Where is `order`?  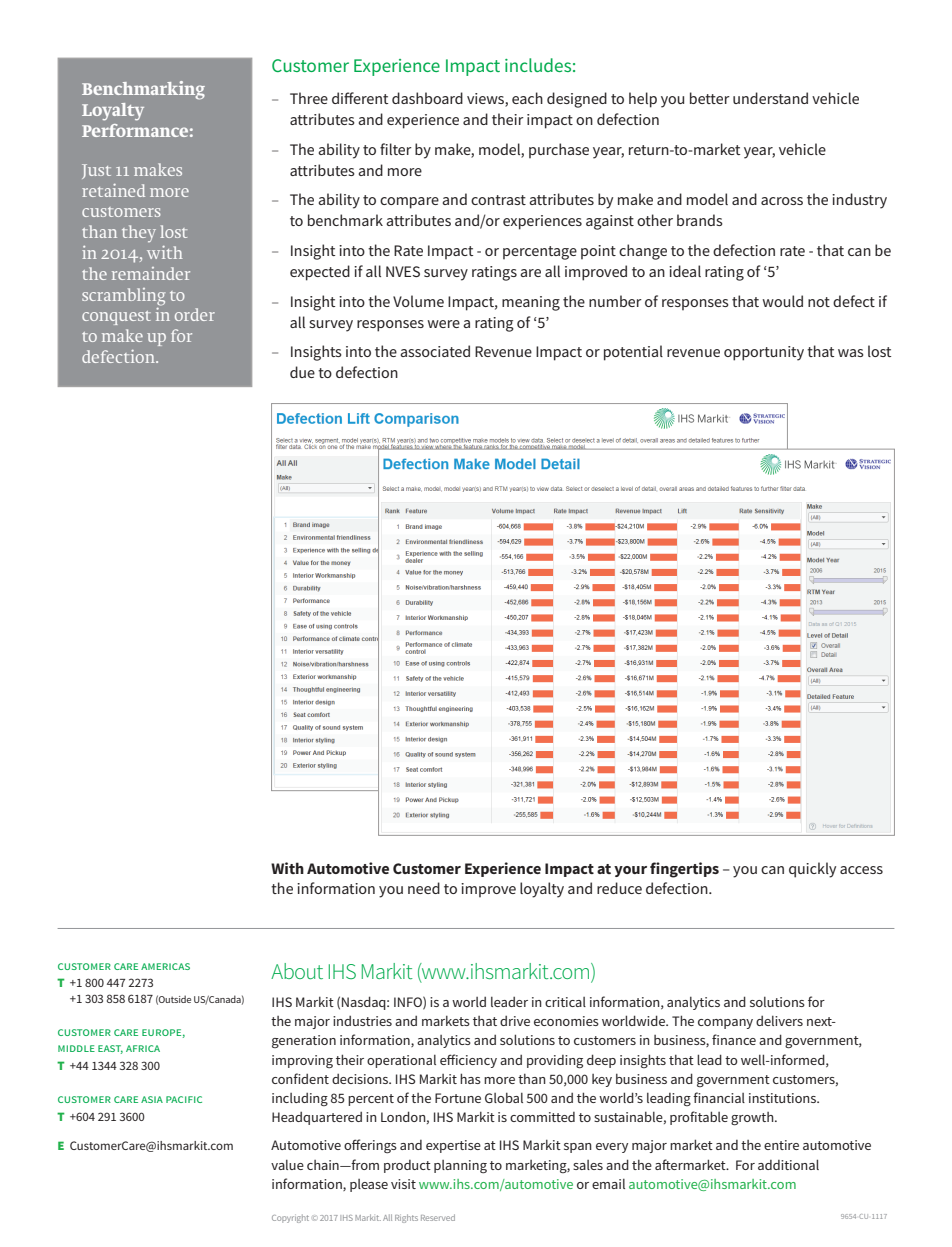
order is located at coordinates (195, 314).
